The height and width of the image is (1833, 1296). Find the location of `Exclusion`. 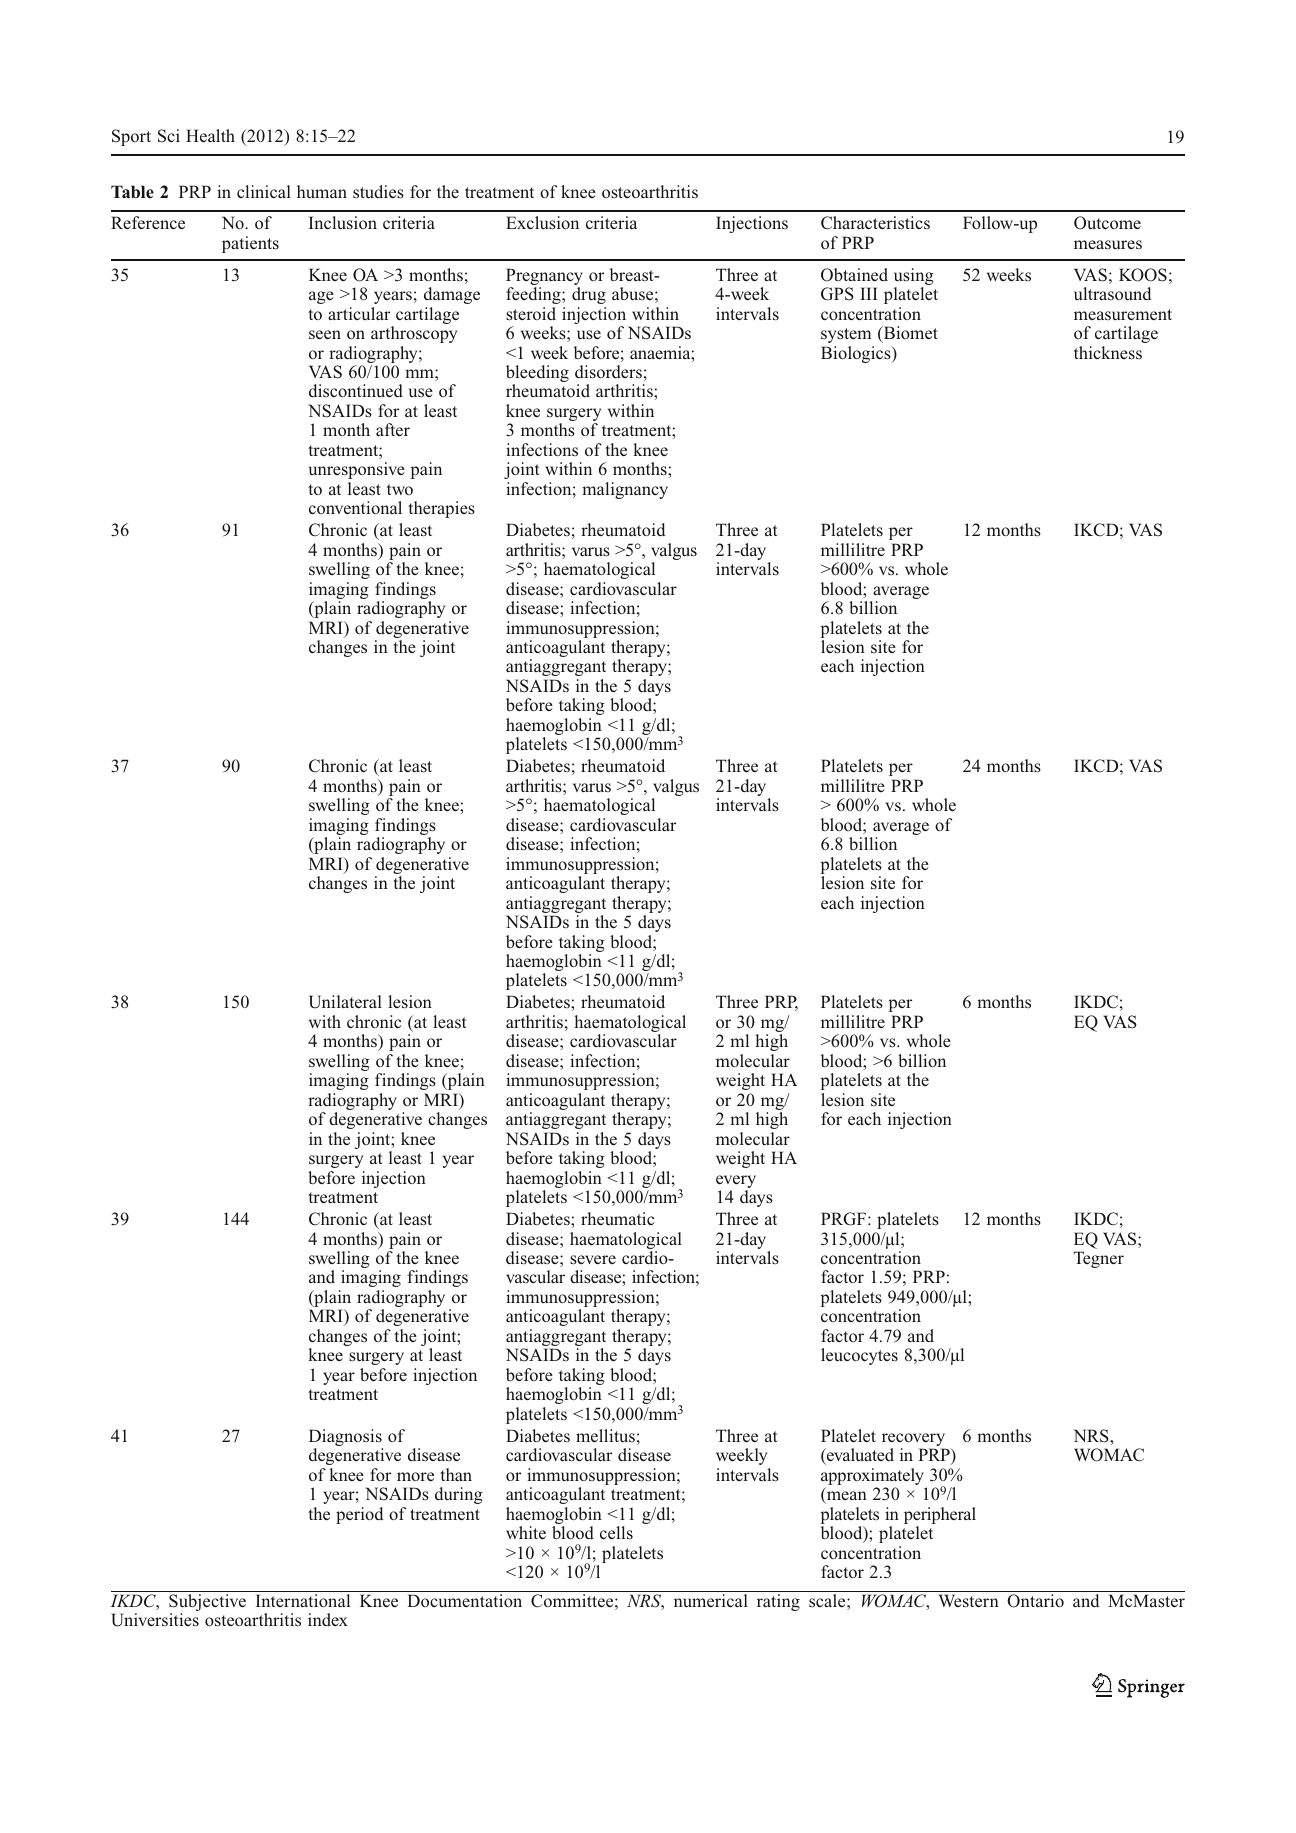

Exclusion is located at coordinates (542, 223).
